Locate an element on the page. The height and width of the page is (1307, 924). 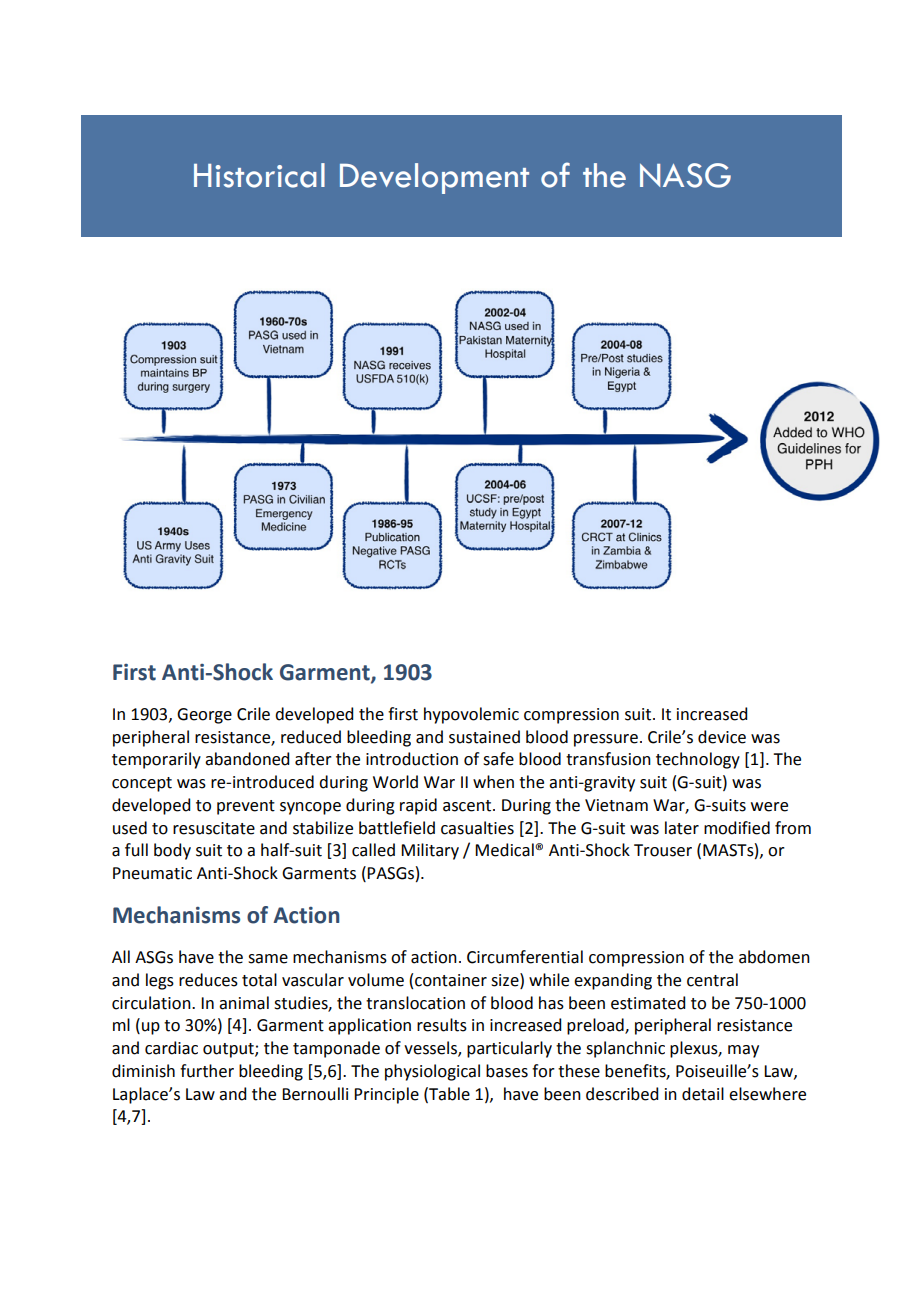
device is located at coordinates (722, 737).
